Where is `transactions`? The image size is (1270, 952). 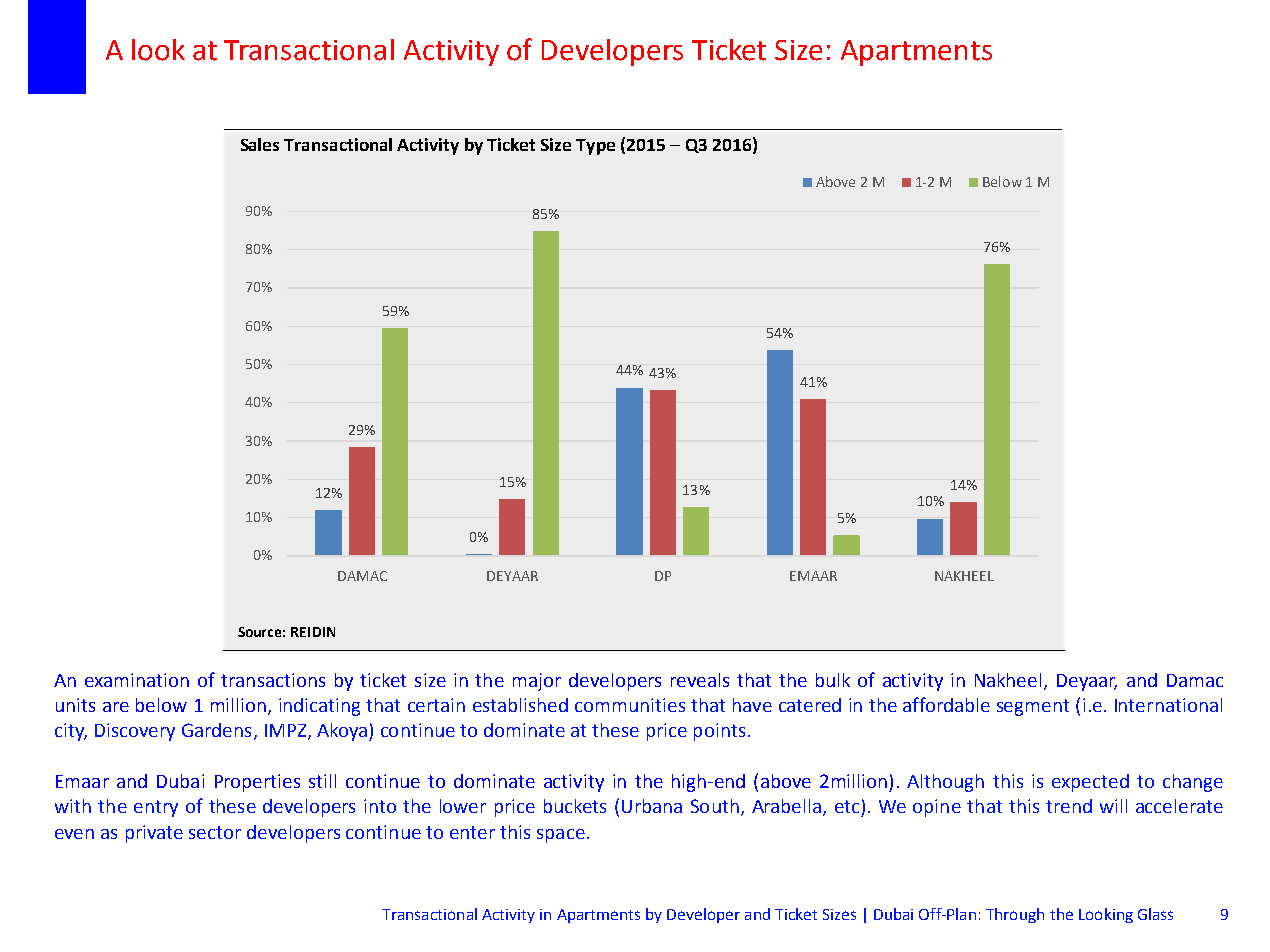
transactions is located at coordinates (273, 680).
